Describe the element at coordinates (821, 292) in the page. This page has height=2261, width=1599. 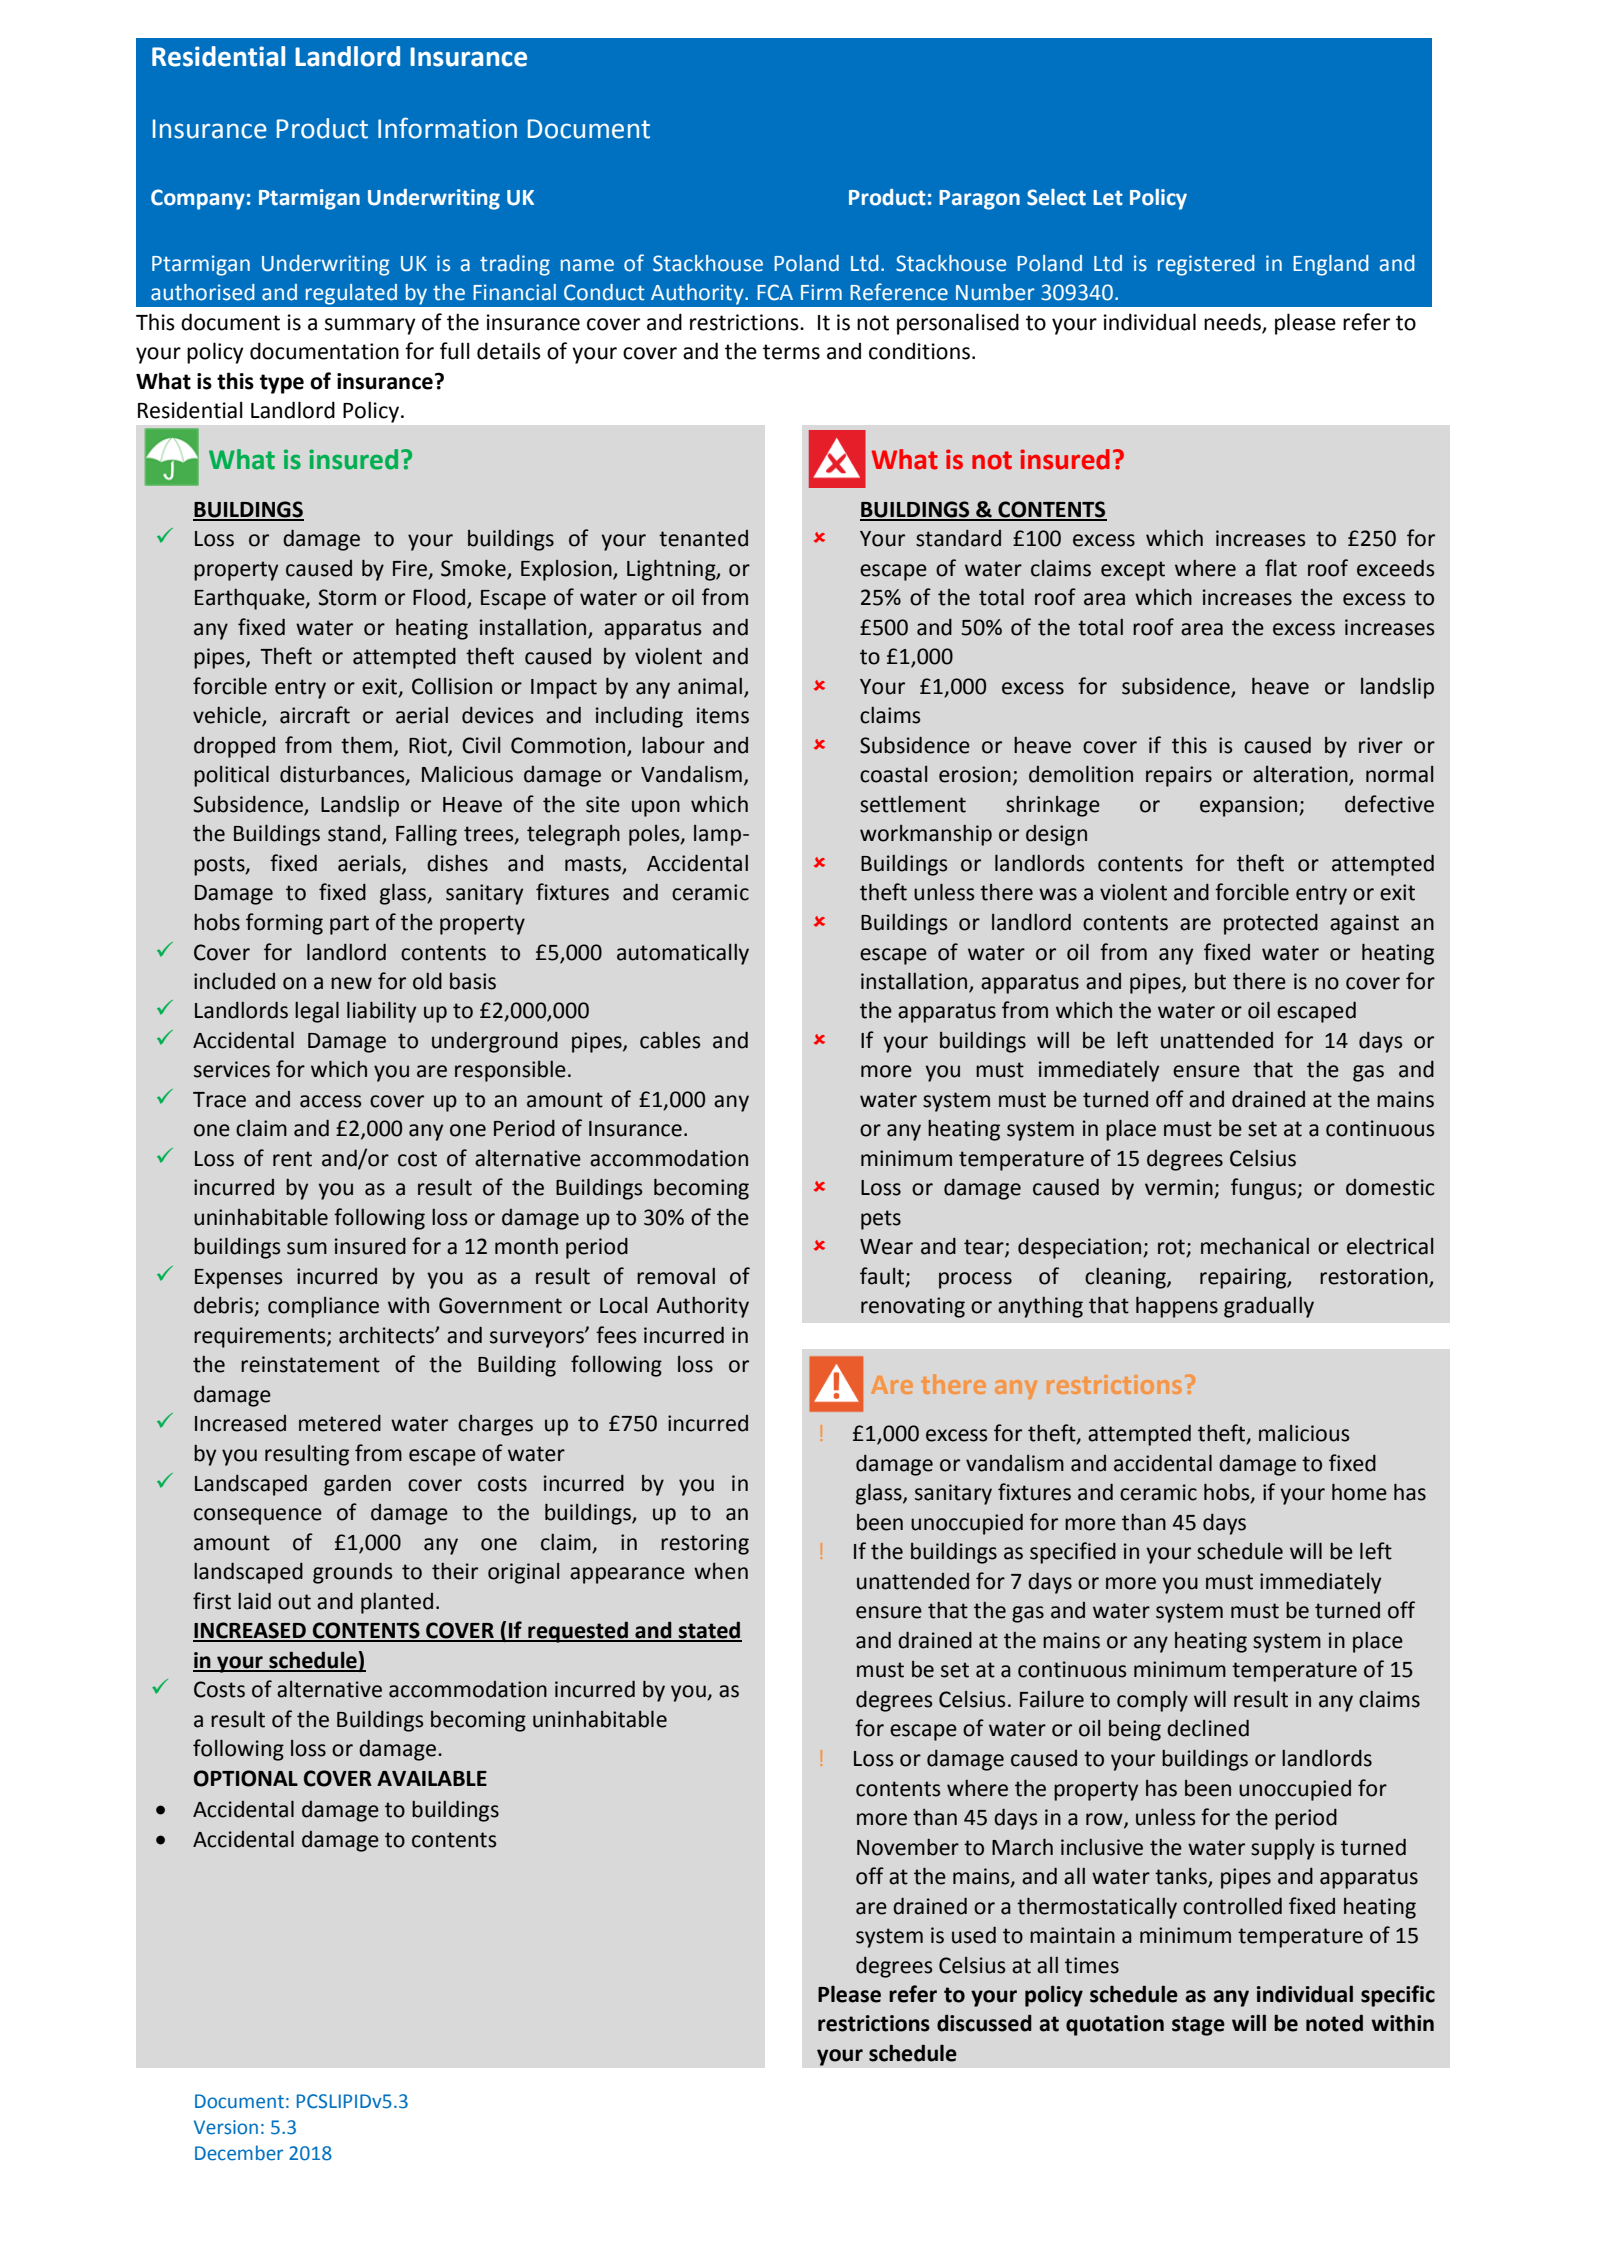
I see `Firm` at that location.
